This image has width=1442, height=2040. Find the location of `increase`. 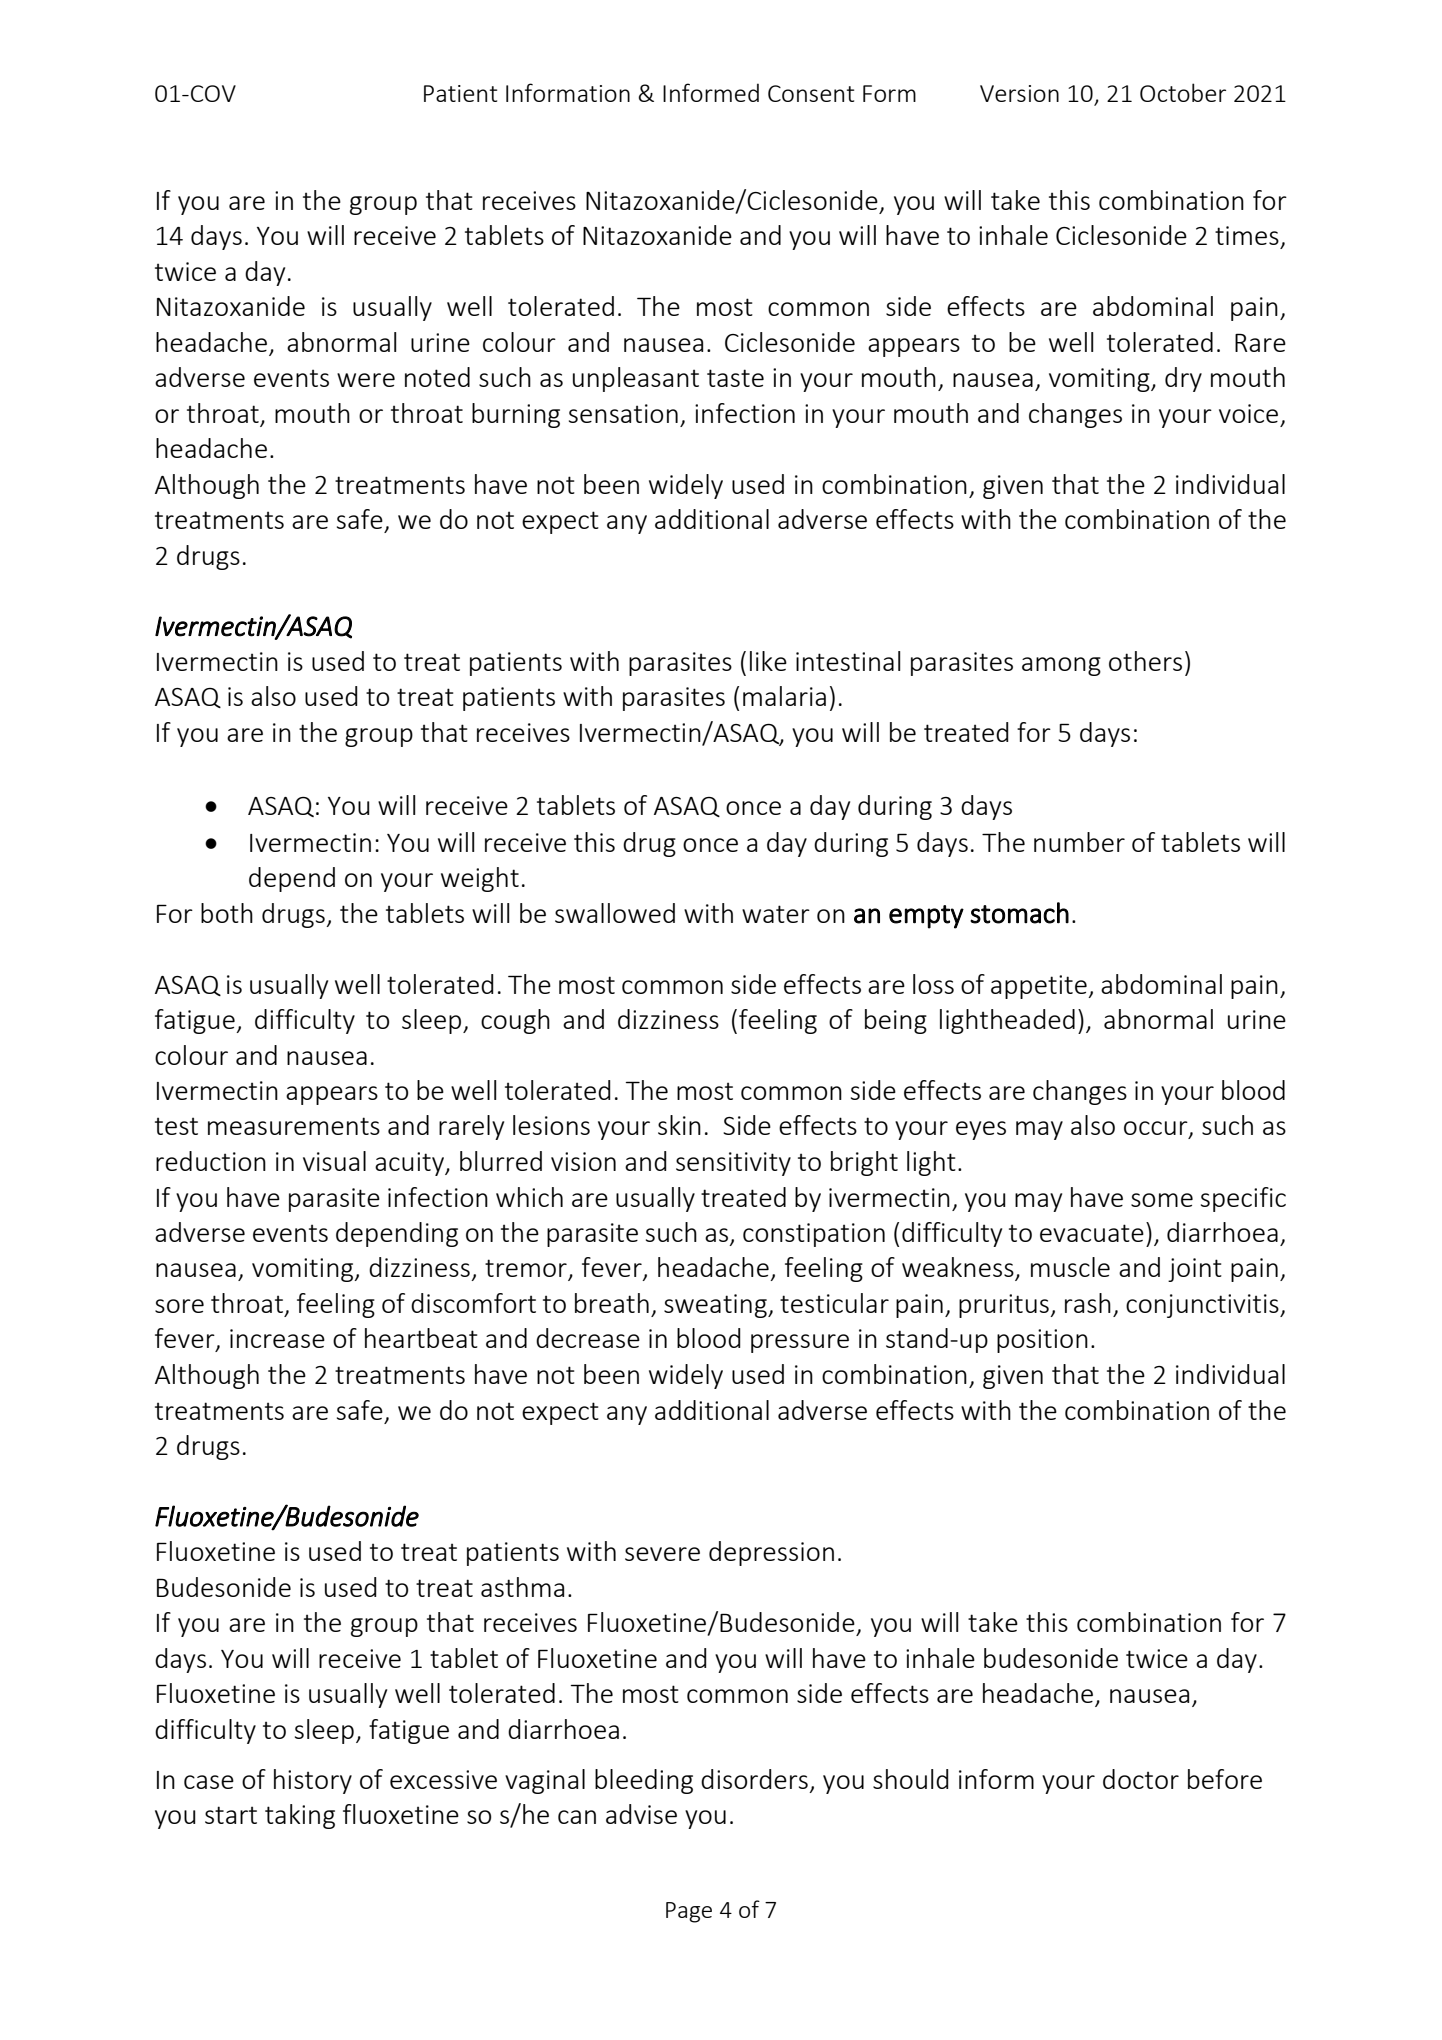

increase is located at coordinates (277, 1338).
